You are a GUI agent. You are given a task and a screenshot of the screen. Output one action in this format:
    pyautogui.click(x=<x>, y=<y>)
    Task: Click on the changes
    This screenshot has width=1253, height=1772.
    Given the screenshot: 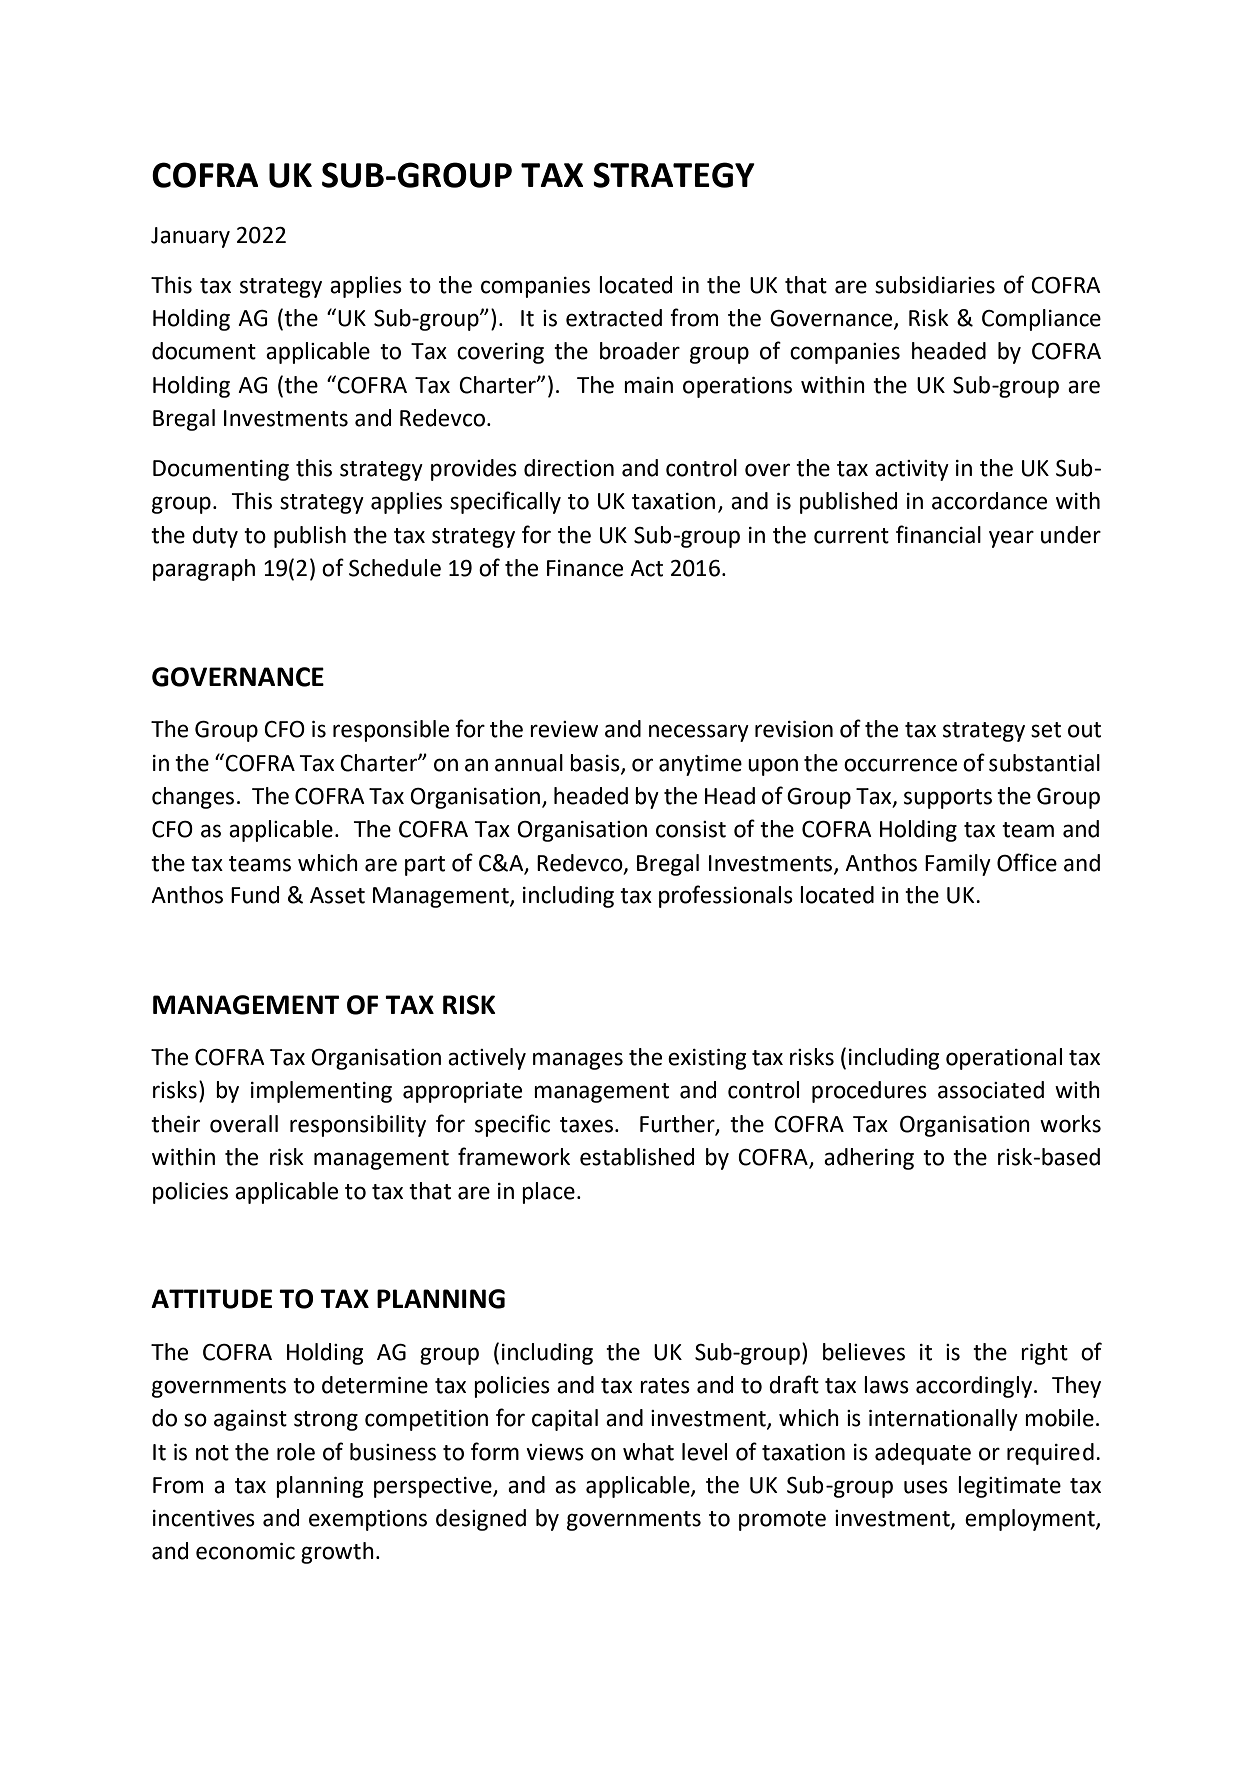 What is the action you would take?
    pyautogui.click(x=193, y=798)
